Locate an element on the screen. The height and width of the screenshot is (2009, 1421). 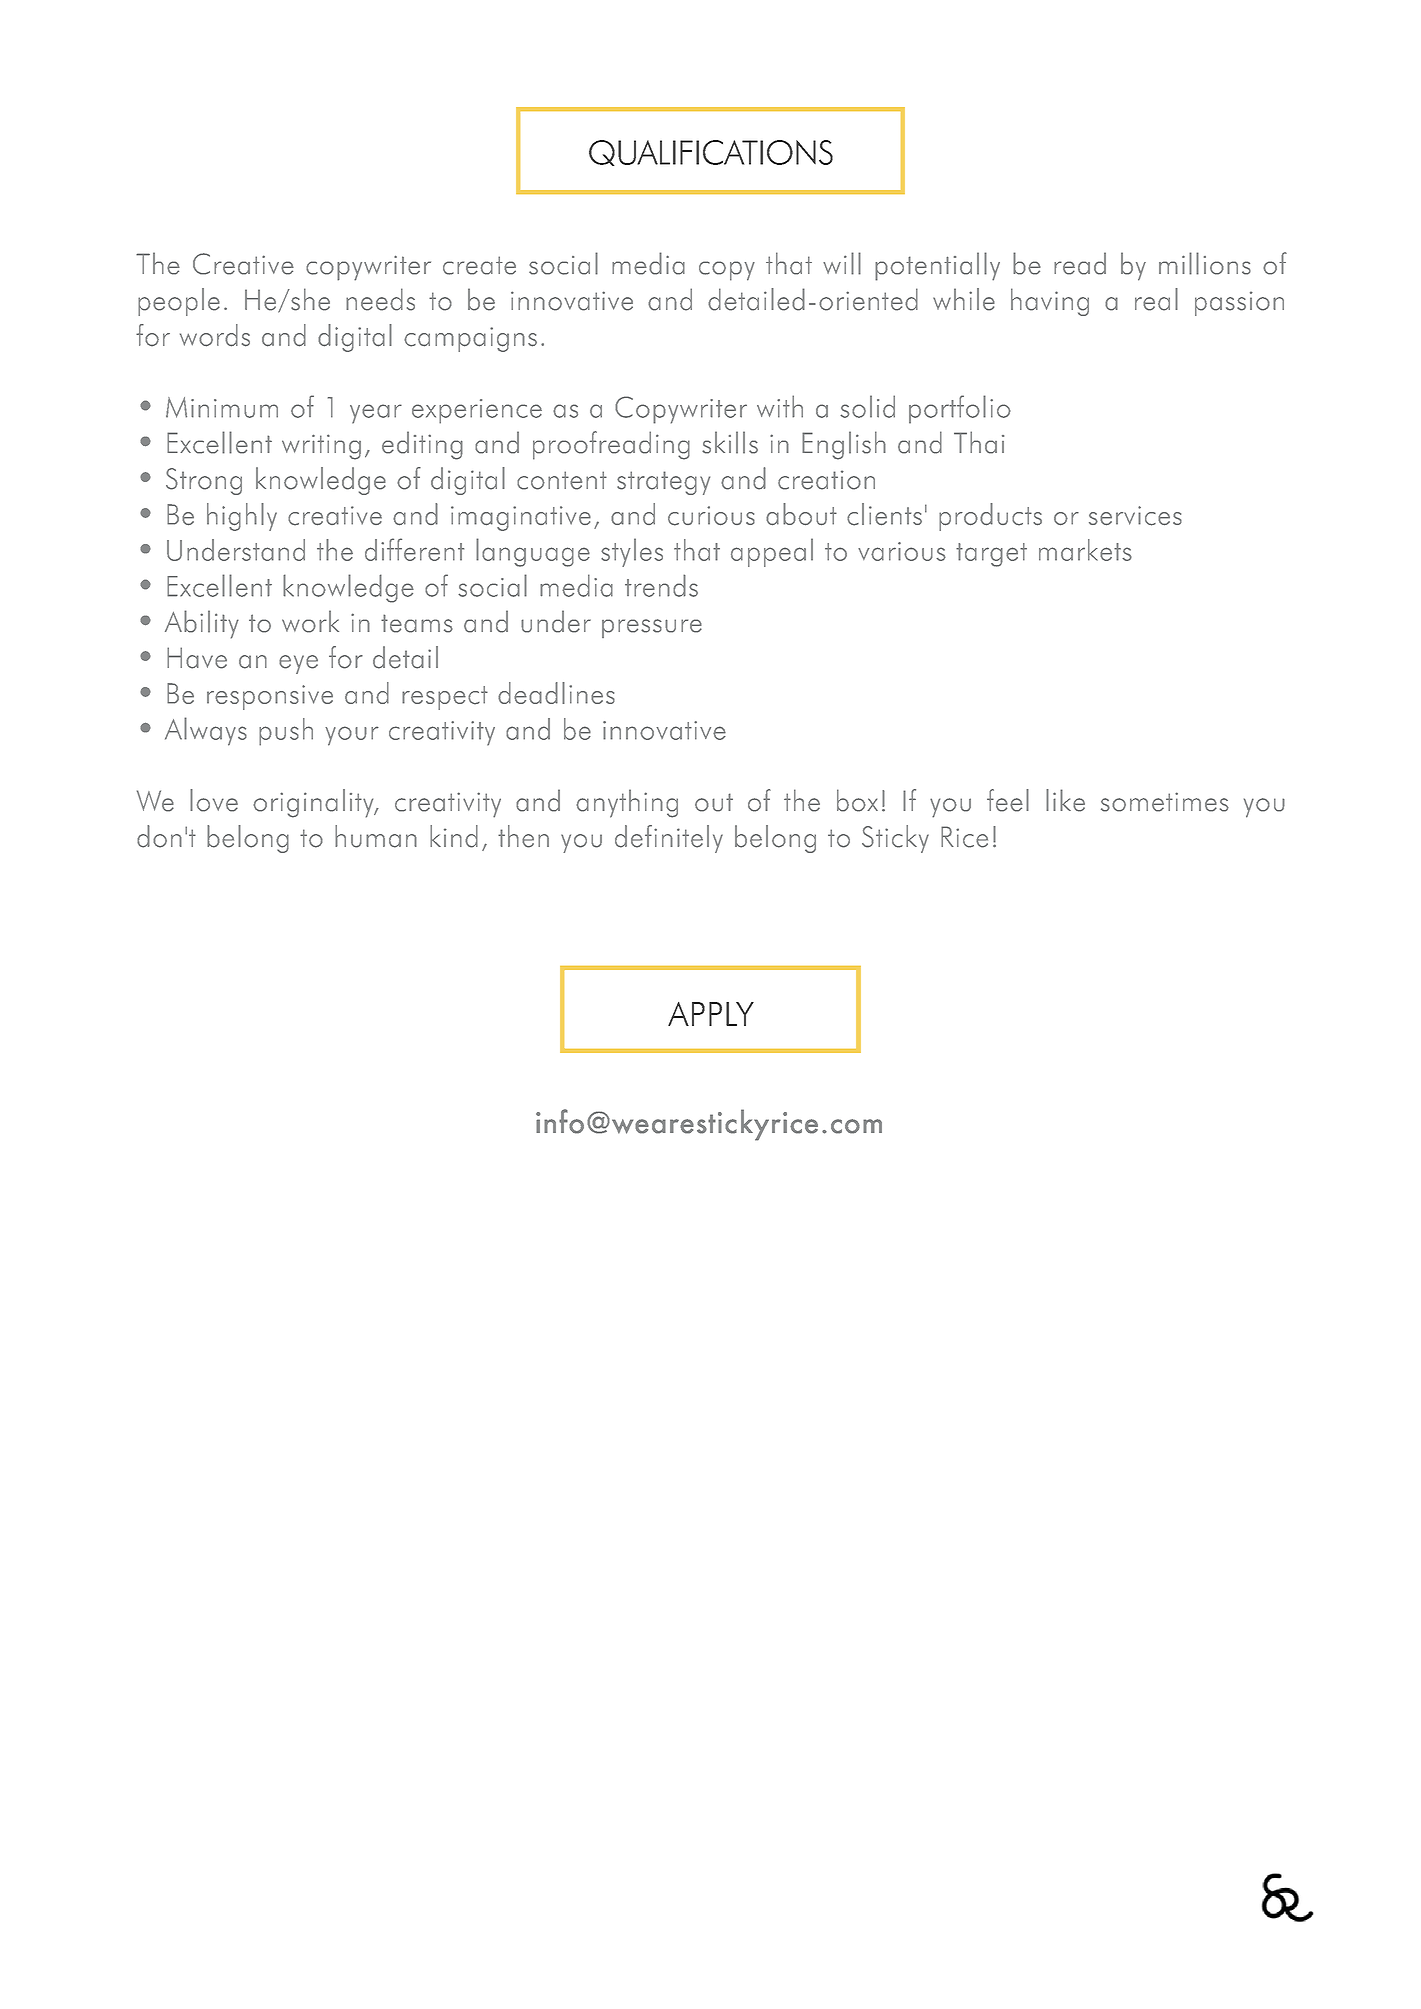
APPLY is located at coordinates (711, 1014).
